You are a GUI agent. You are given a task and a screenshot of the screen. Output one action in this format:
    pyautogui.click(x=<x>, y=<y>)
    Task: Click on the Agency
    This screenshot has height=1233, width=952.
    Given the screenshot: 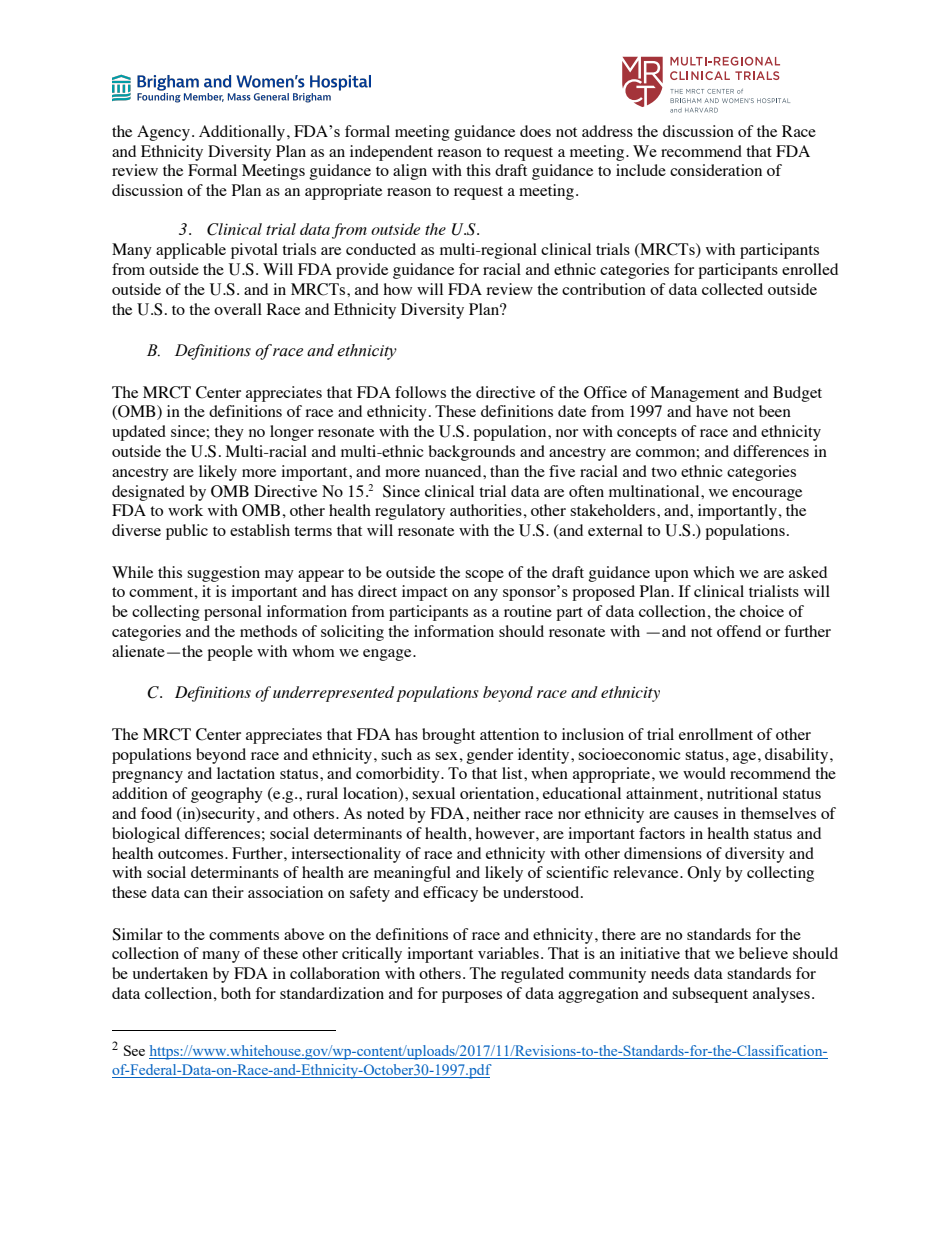 What is the action you would take?
    pyautogui.click(x=163, y=133)
